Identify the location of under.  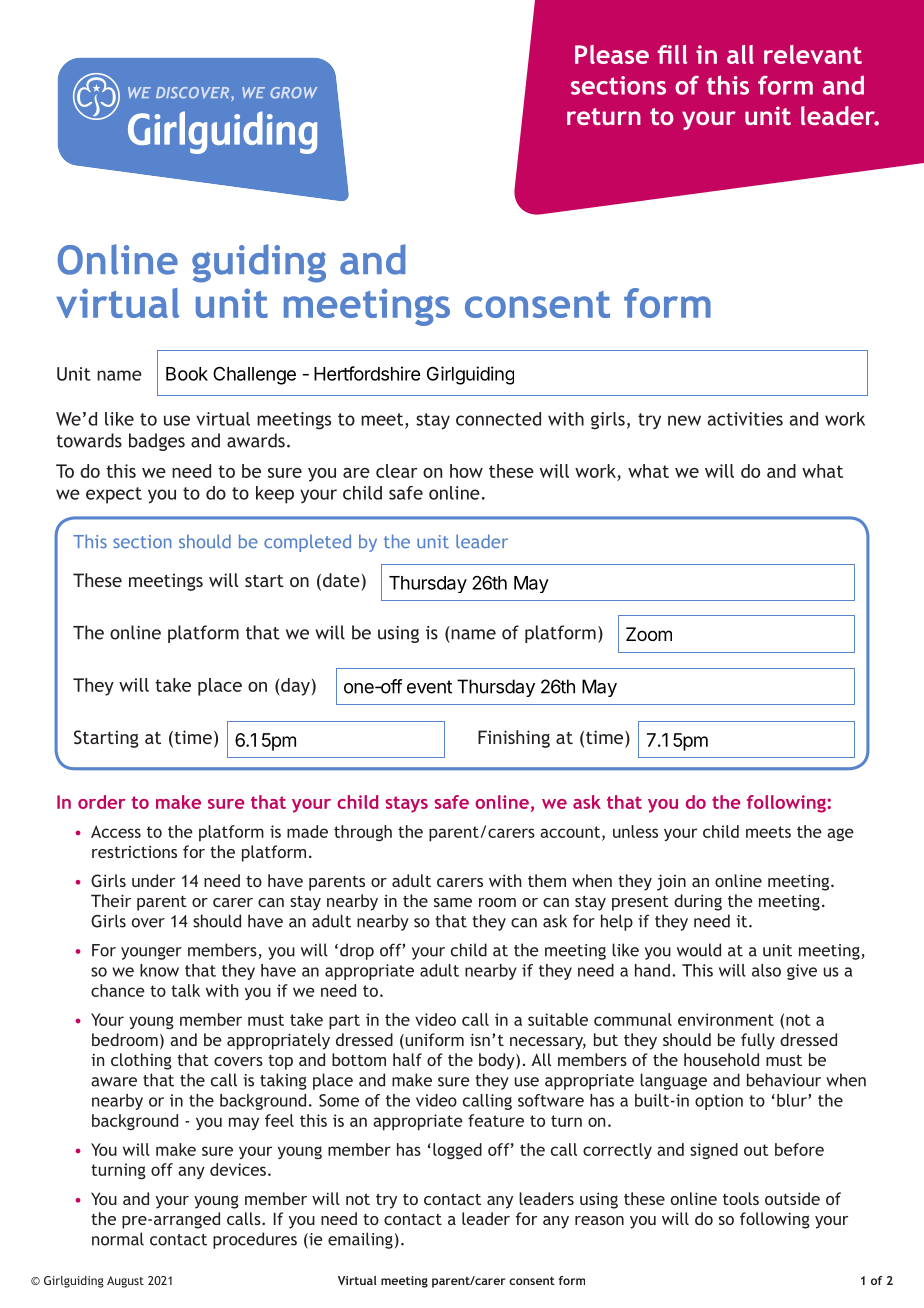
(153, 880).
